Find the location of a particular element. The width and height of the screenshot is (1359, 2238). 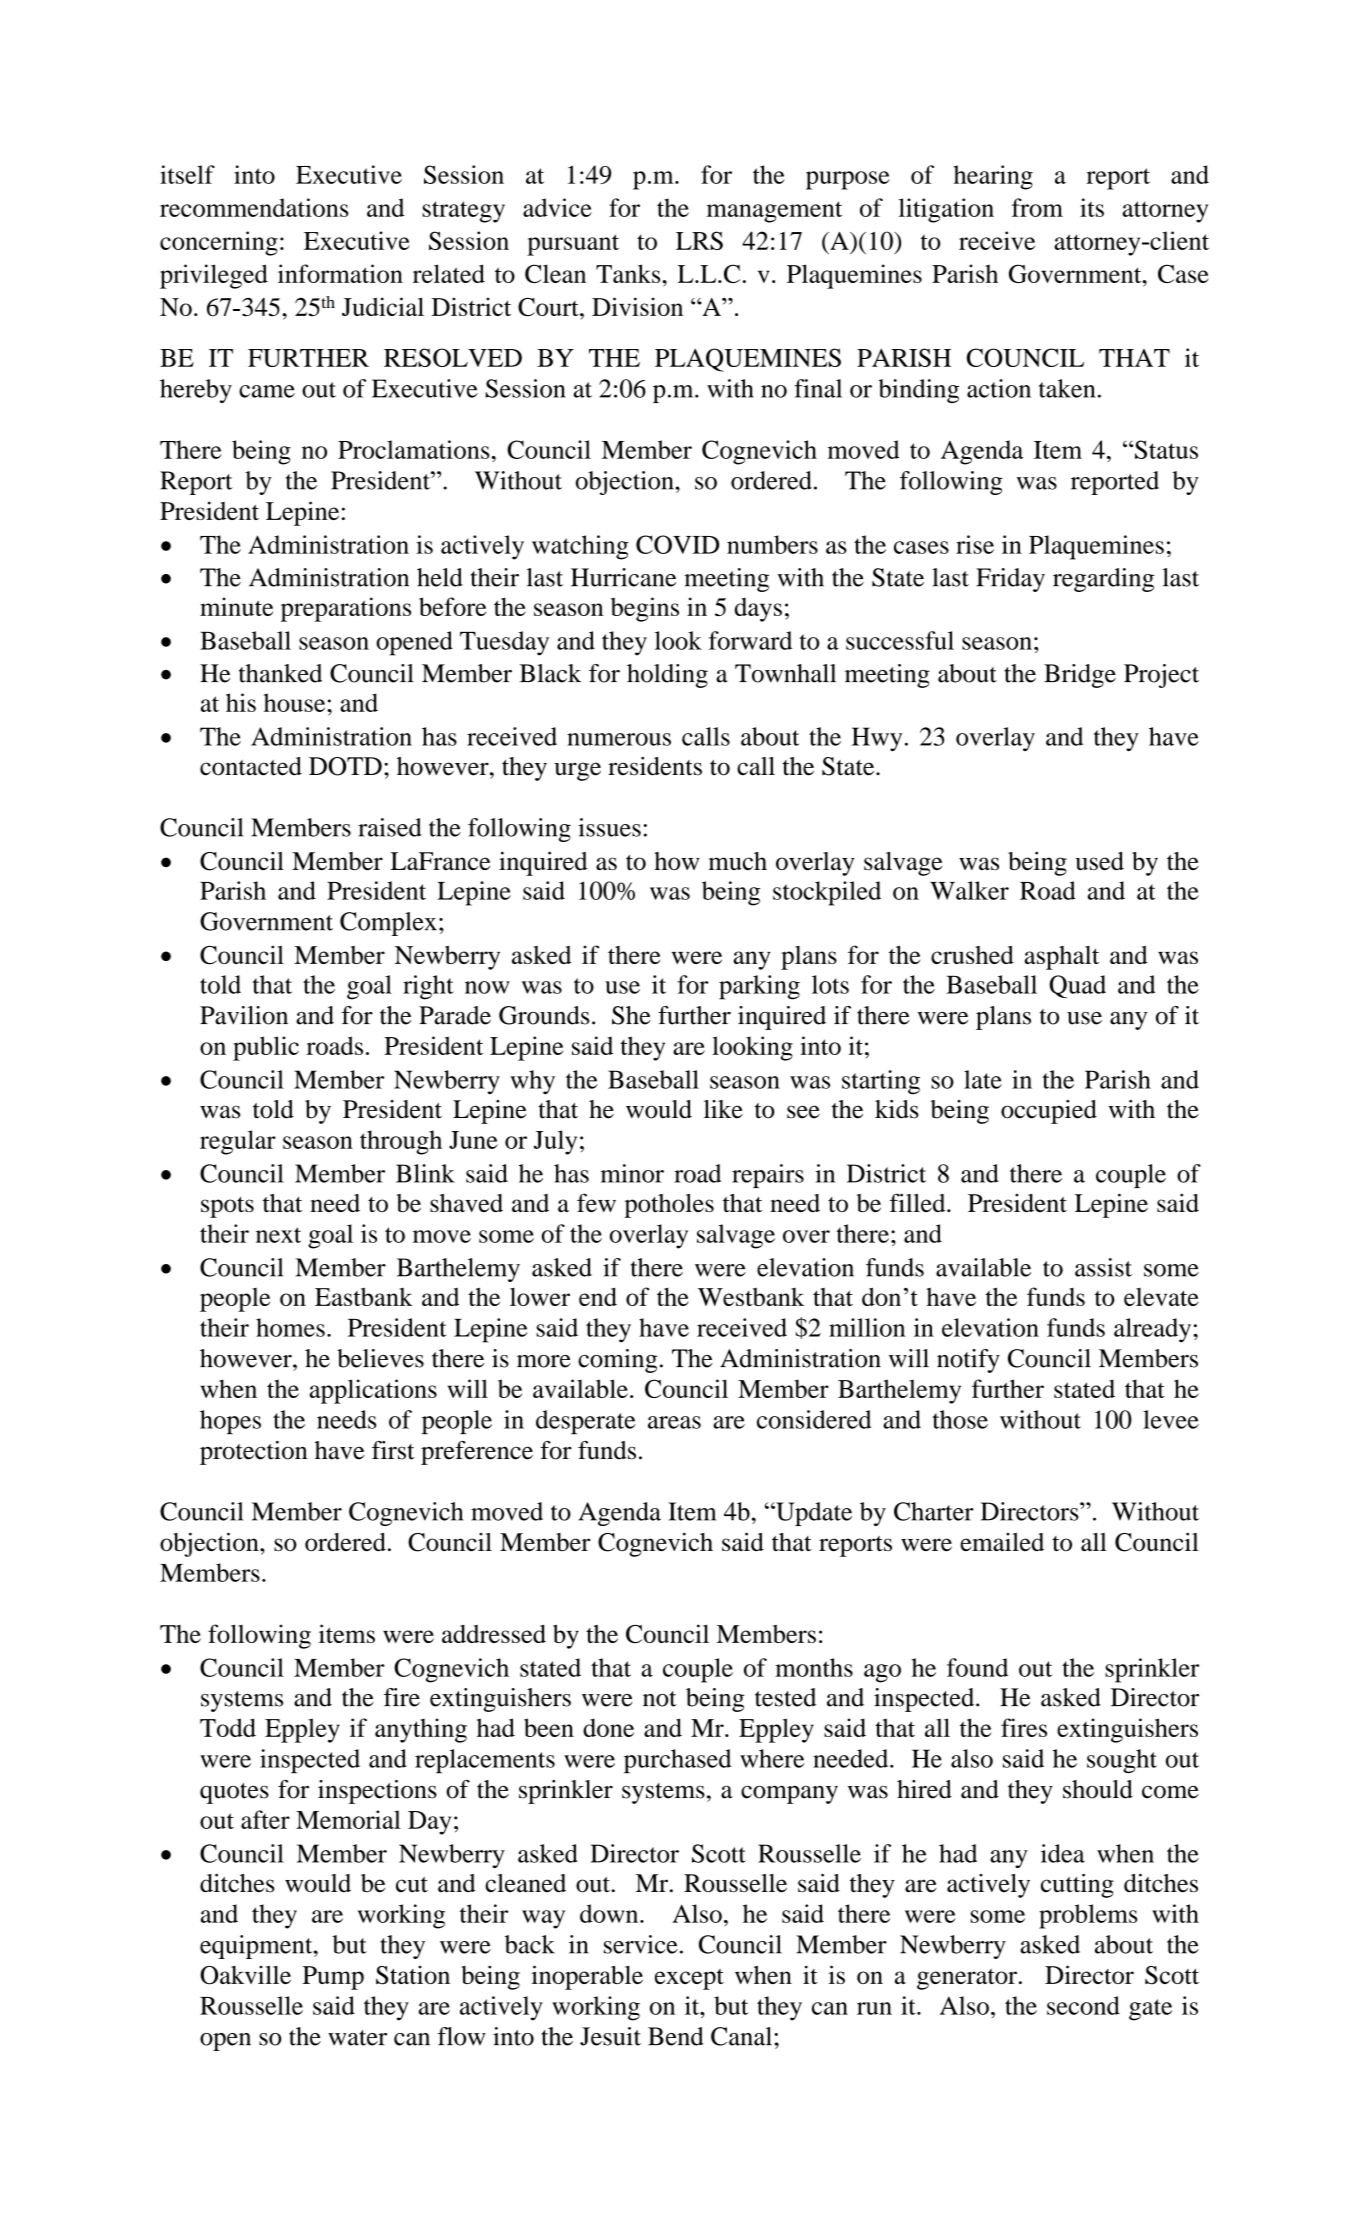

recommendations is located at coordinates (254, 207).
